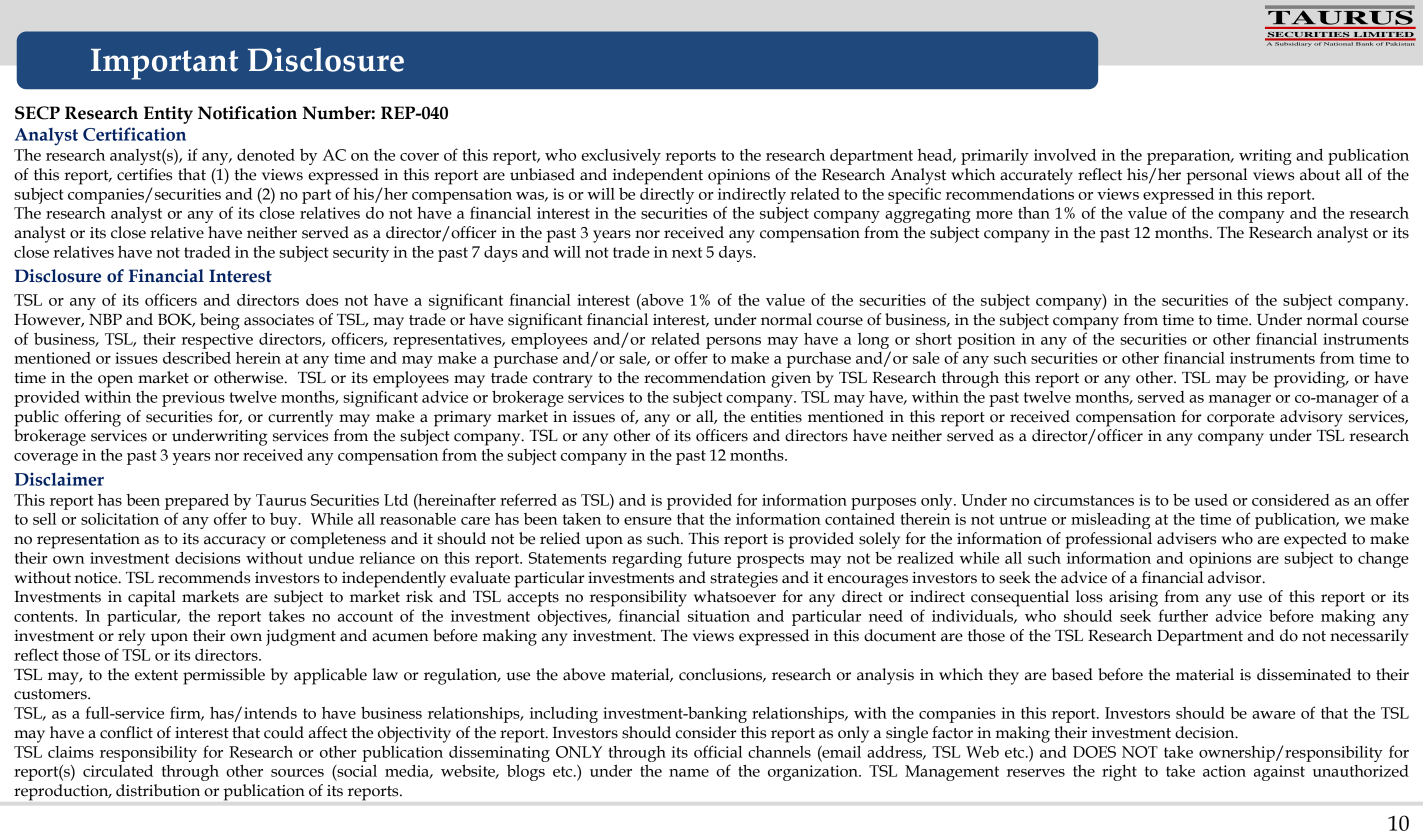 This document has height=840, width=1423. What do you see at coordinates (164, 64) in the document?
I see `Important` at bounding box center [164, 64].
